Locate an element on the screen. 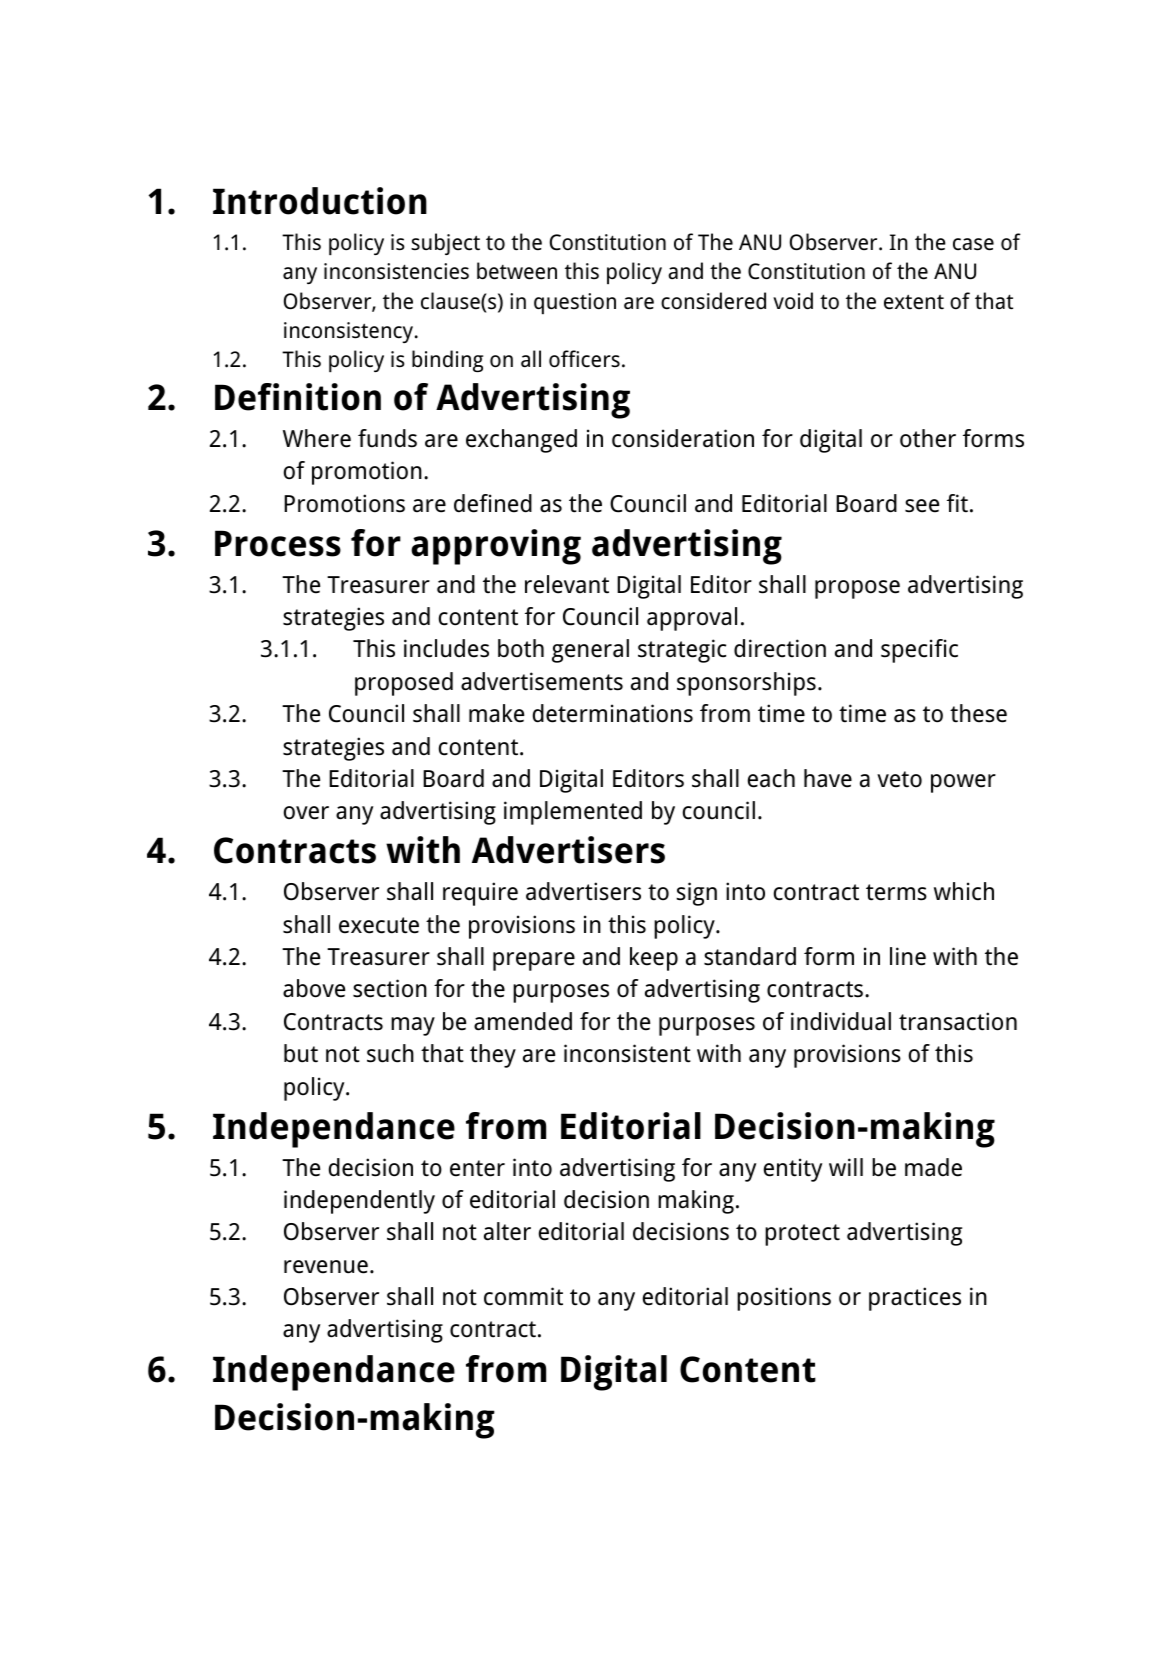  determinations is located at coordinates (613, 713).
